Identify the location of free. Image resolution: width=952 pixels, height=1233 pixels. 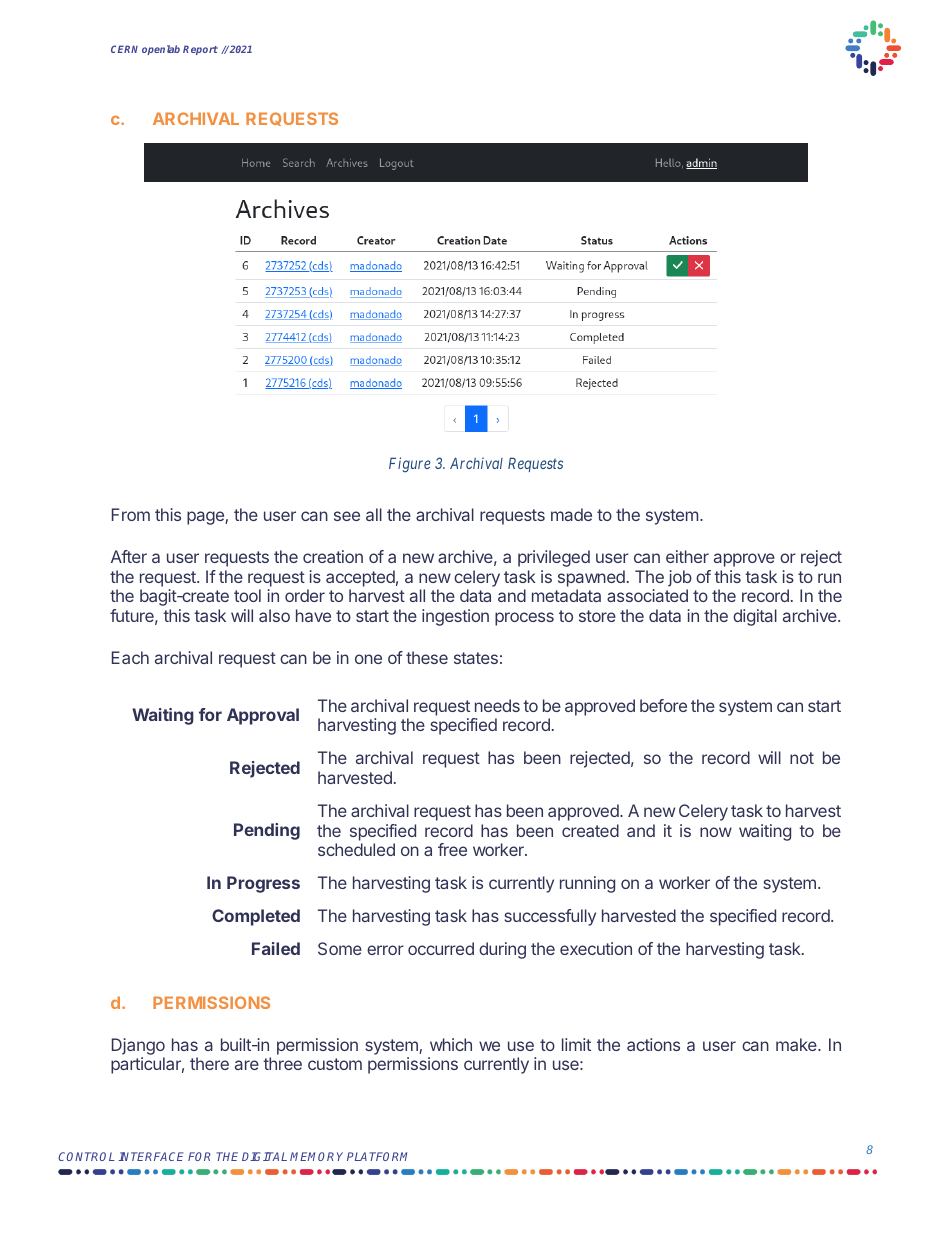
(452, 849).
